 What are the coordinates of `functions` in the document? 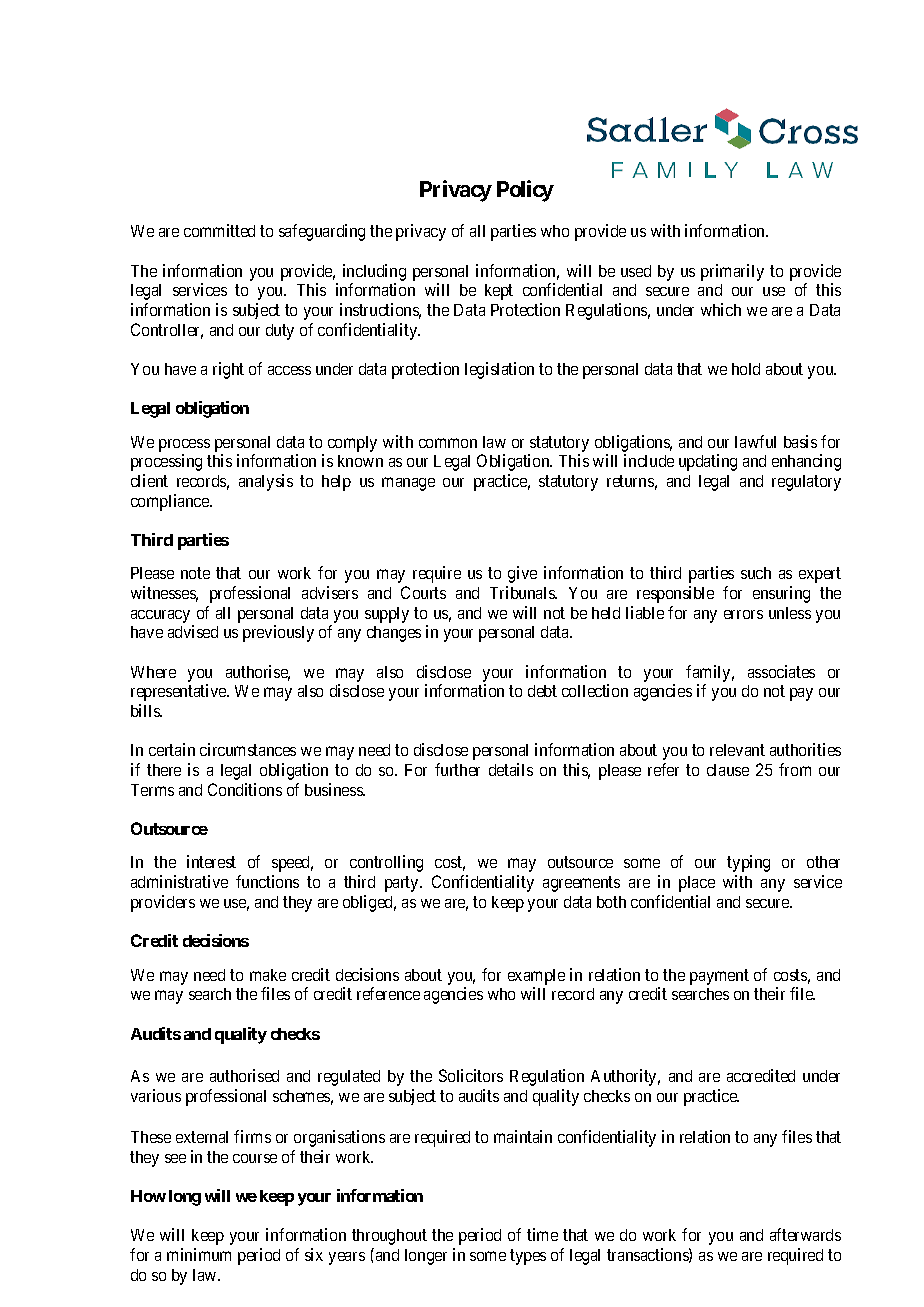 It's located at (267, 881).
